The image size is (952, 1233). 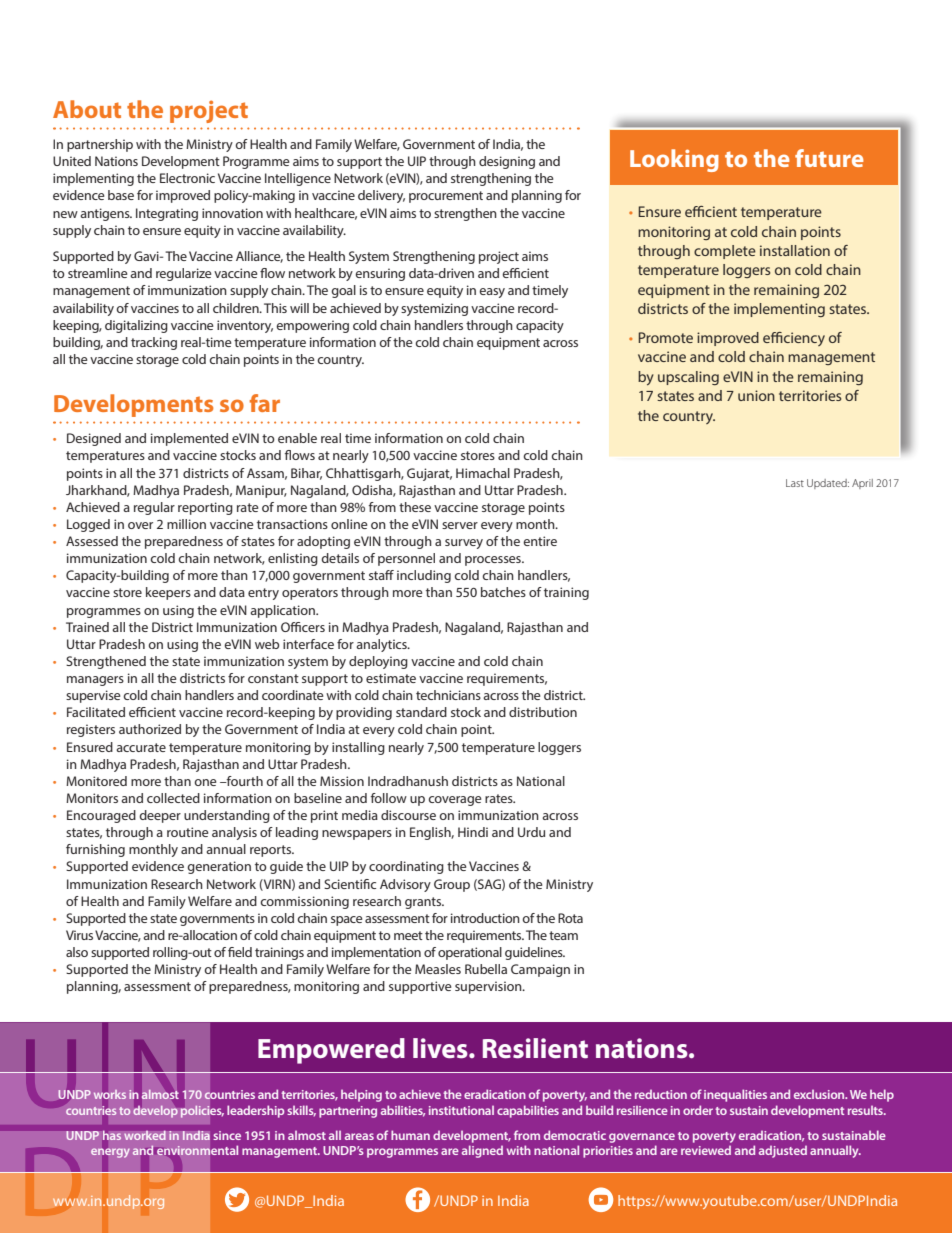 I want to click on future, so click(x=829, y=158).
